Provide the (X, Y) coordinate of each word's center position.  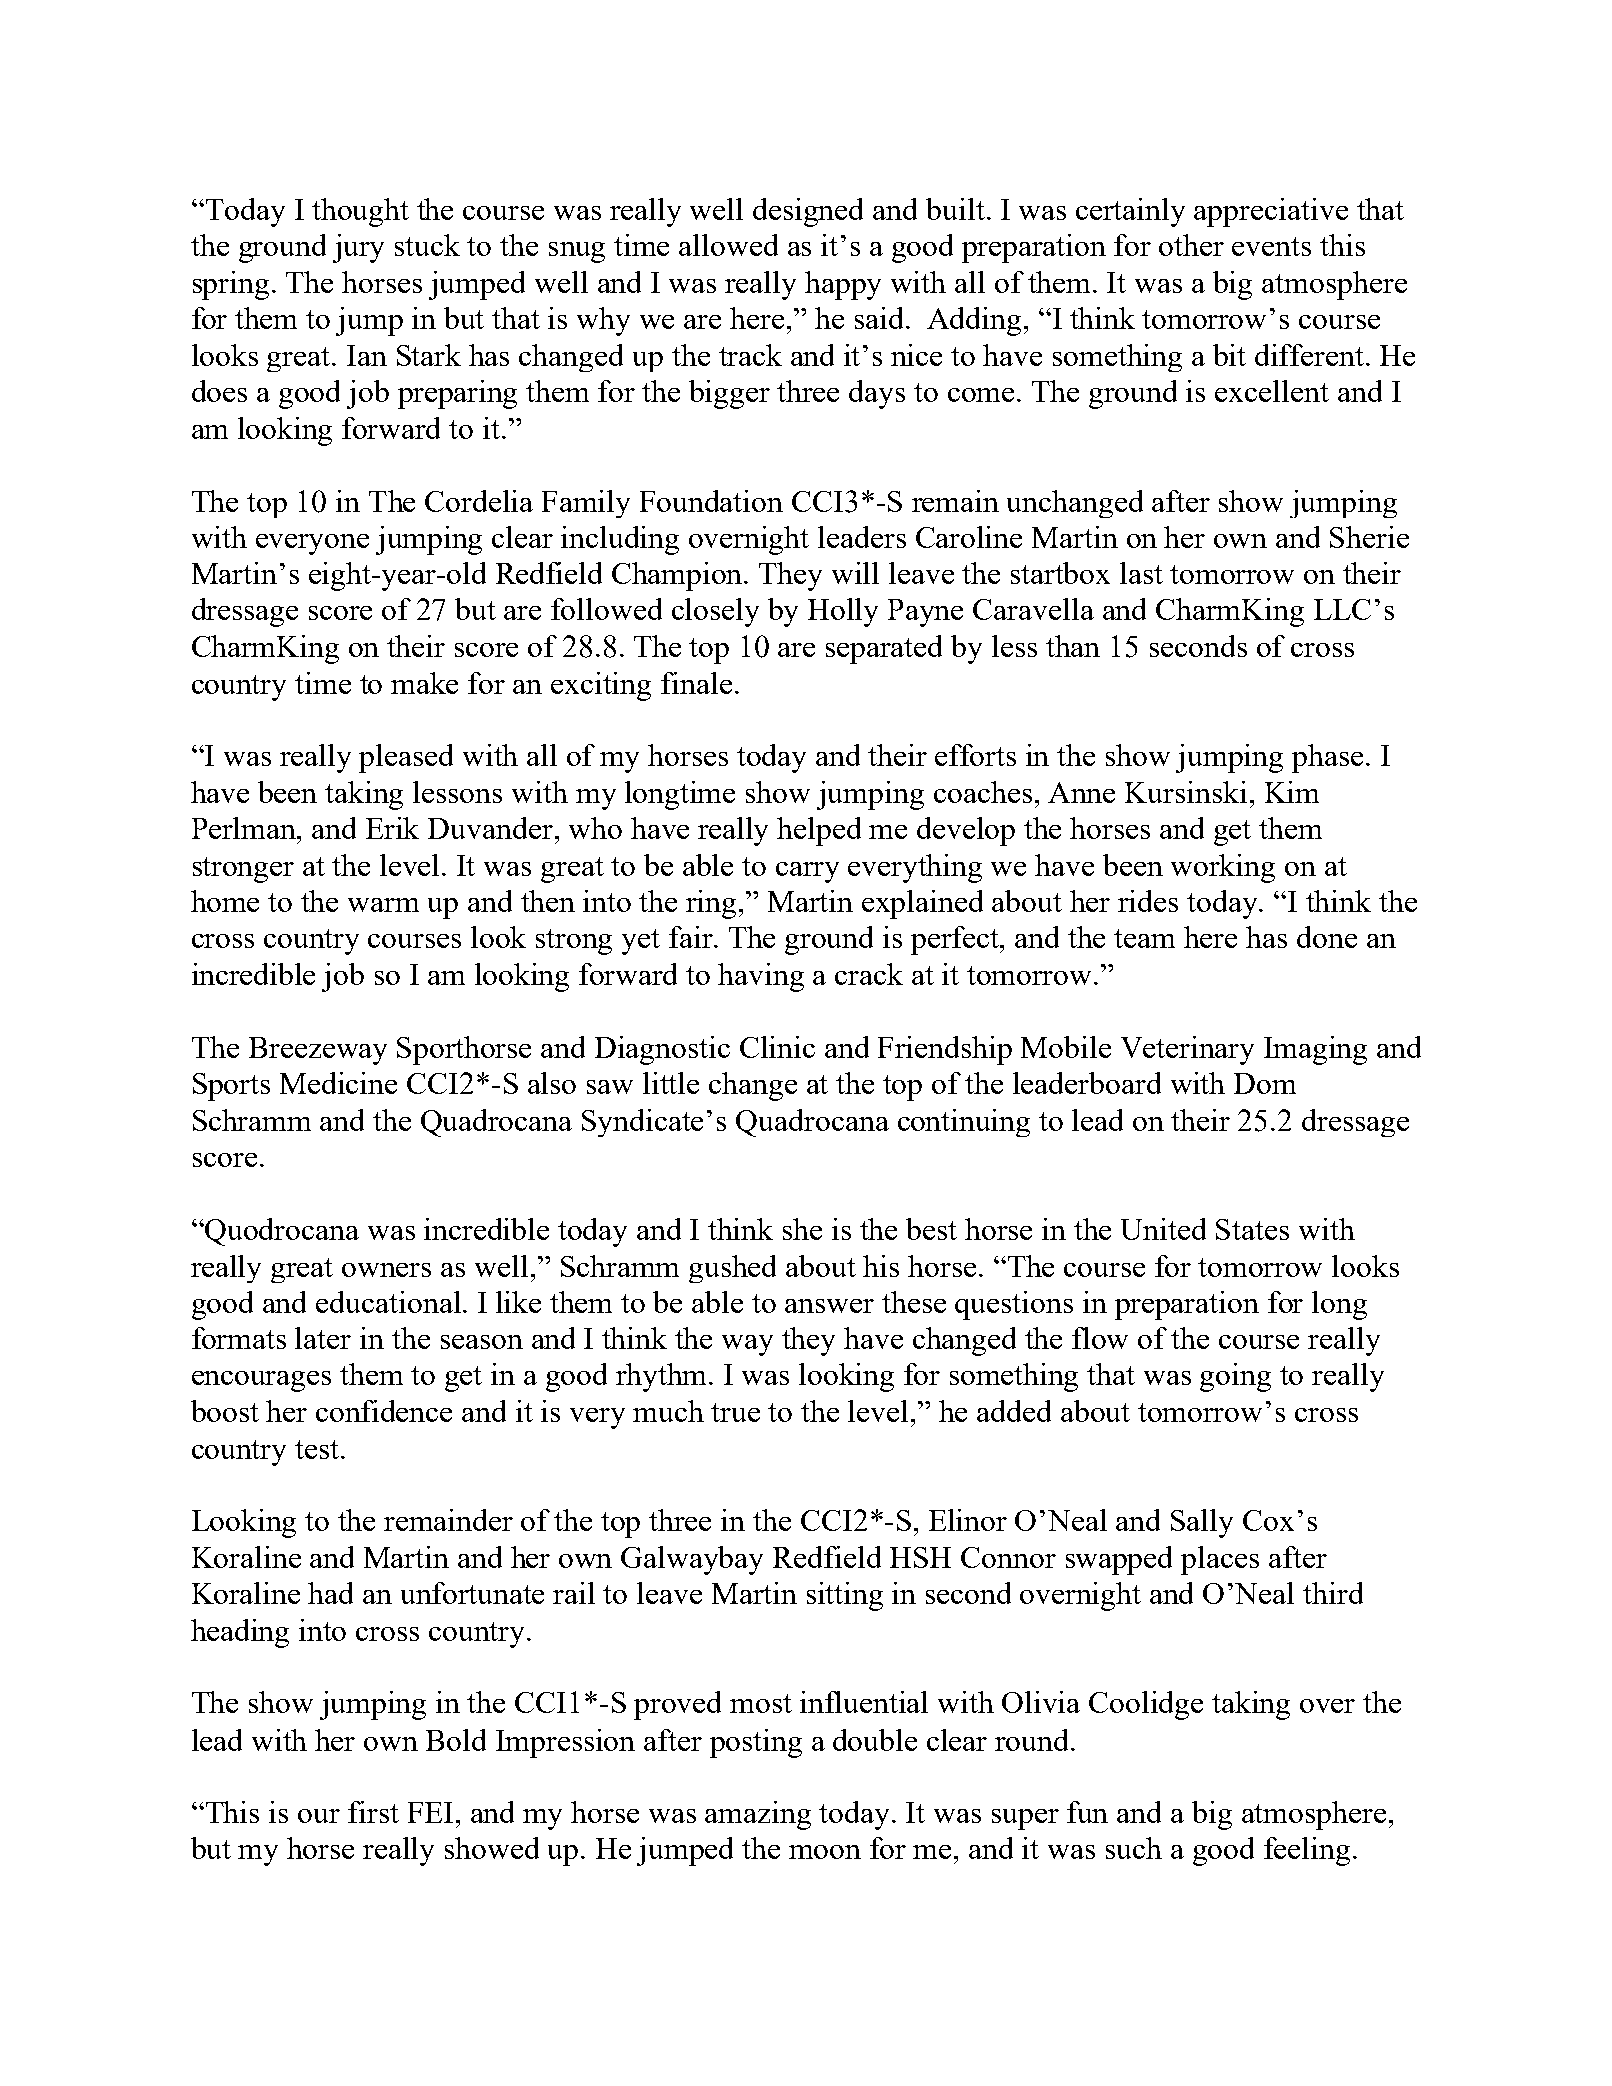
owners (386, 1270)
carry (807, 872)
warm (383, 905)
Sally (1202, 1523)
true (735, 1412)
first (373, 1812)
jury (358, 248)
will (855, 573)
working (1223, 868)
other (1191, 245)
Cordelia (479, 501)
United (1163, 1229)
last (1141, 573)
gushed (732, 1269)
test (318, 1449)
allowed (728, 245)
